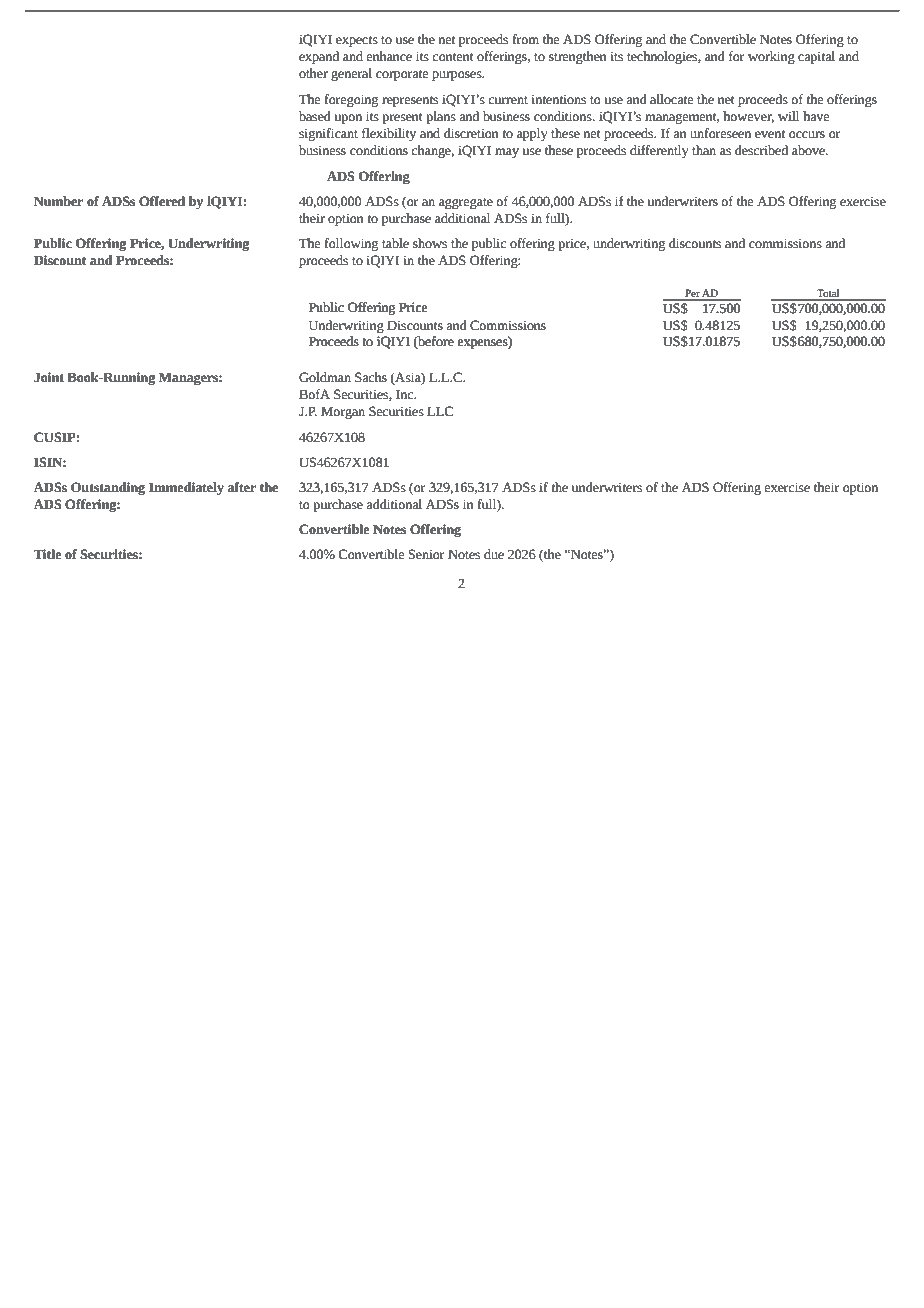 This screenshot has width=924, height=1308. What do you see at coordinates (761, 150) in the screenshot?
I see `described` at bounding box center [761, 150].
